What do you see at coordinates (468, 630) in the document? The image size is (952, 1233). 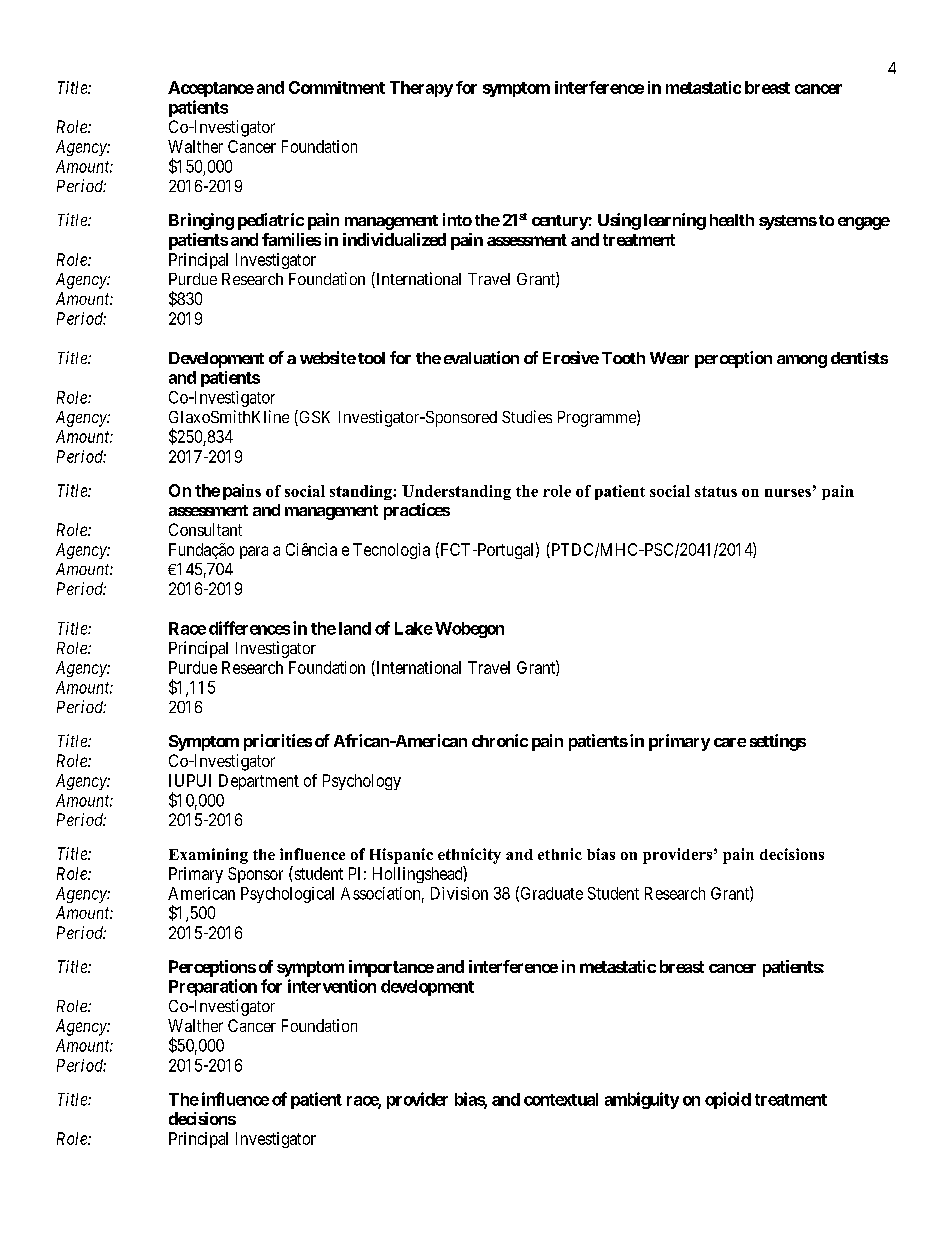 I see `Wobegon` at bounding box center [468, 630].
